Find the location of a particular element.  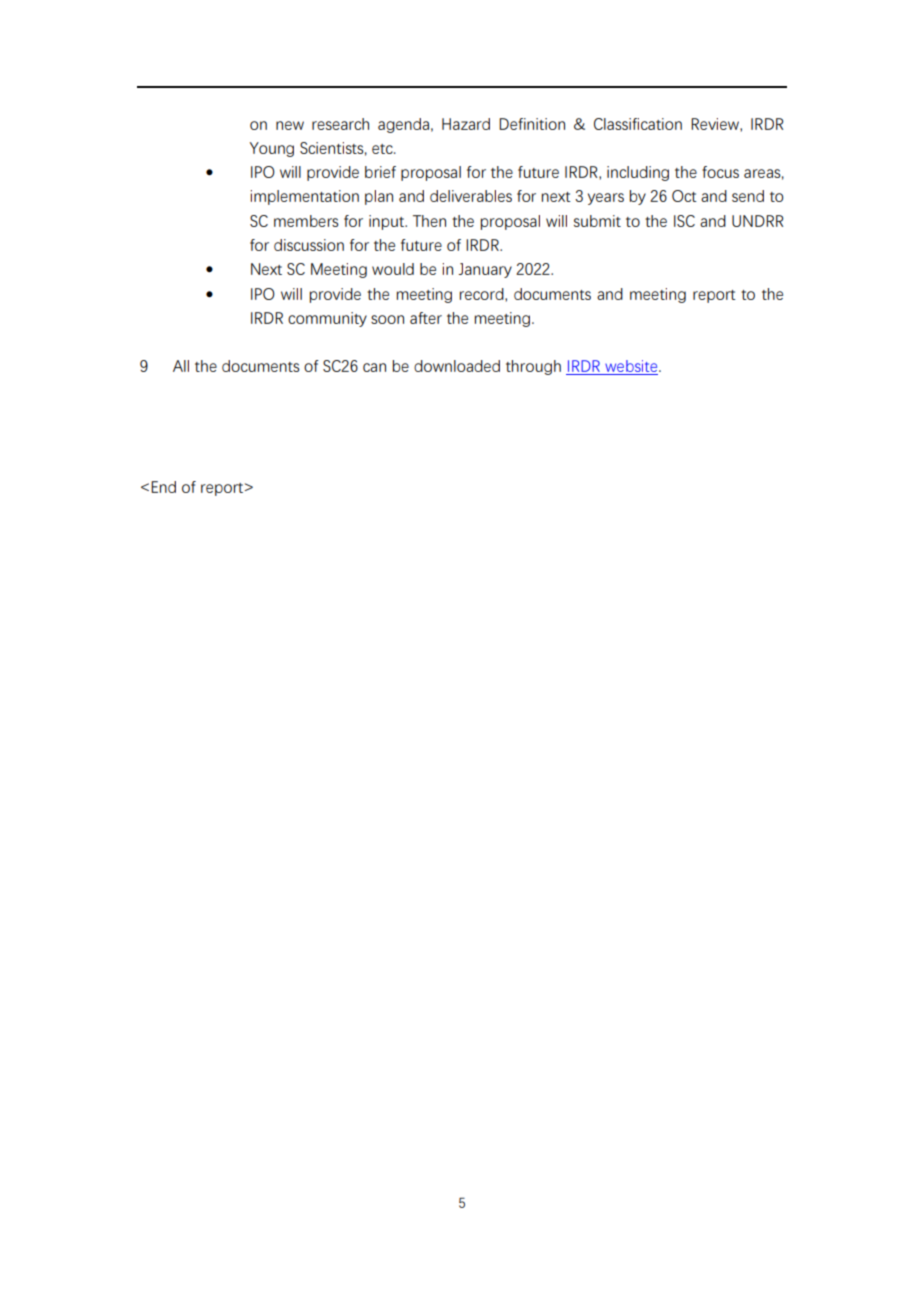

would is located at coordinates (393, 269).
